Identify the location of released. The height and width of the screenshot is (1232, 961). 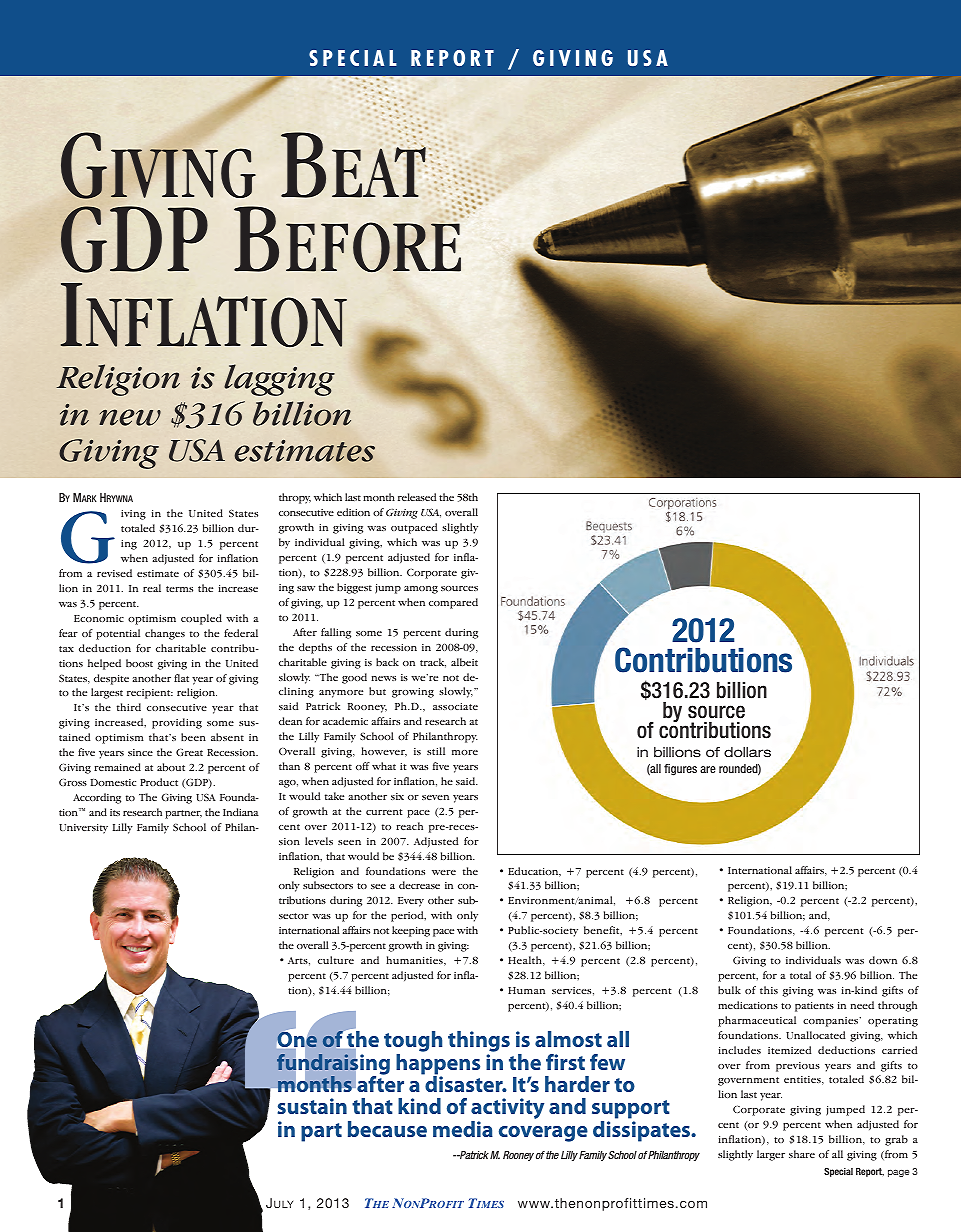
(417, 497).
